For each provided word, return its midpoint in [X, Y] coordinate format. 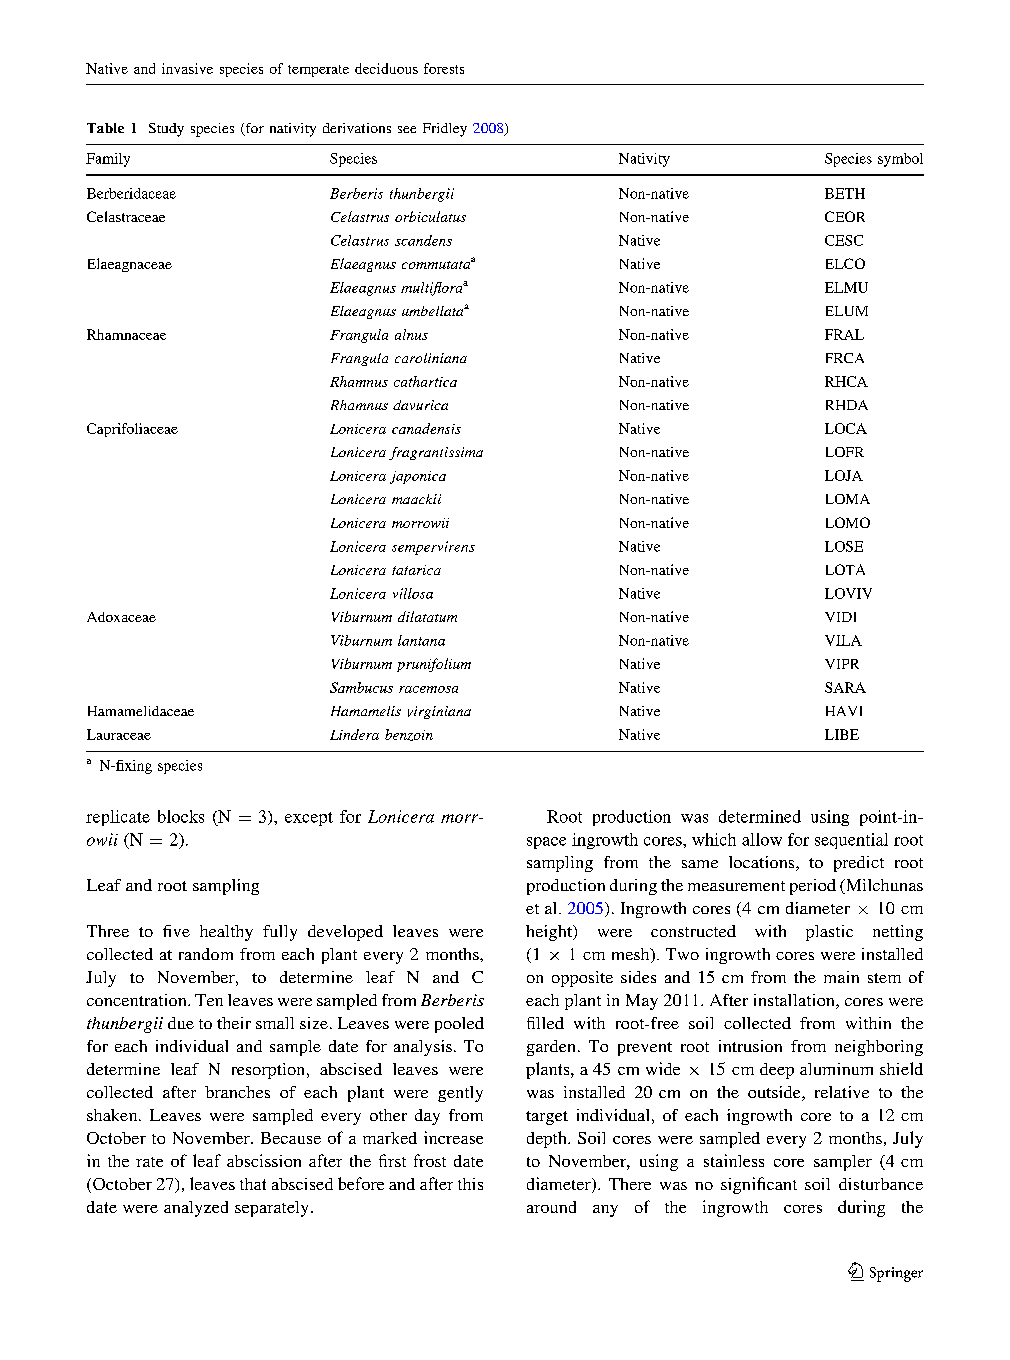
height [550, 933]
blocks [181, 816]
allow [762, 839]
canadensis [426, 428]
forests [444, 68]
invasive [187, 68]
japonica [418, 477]
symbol [900, 160]
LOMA [848, 499]
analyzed [196, 1209]
